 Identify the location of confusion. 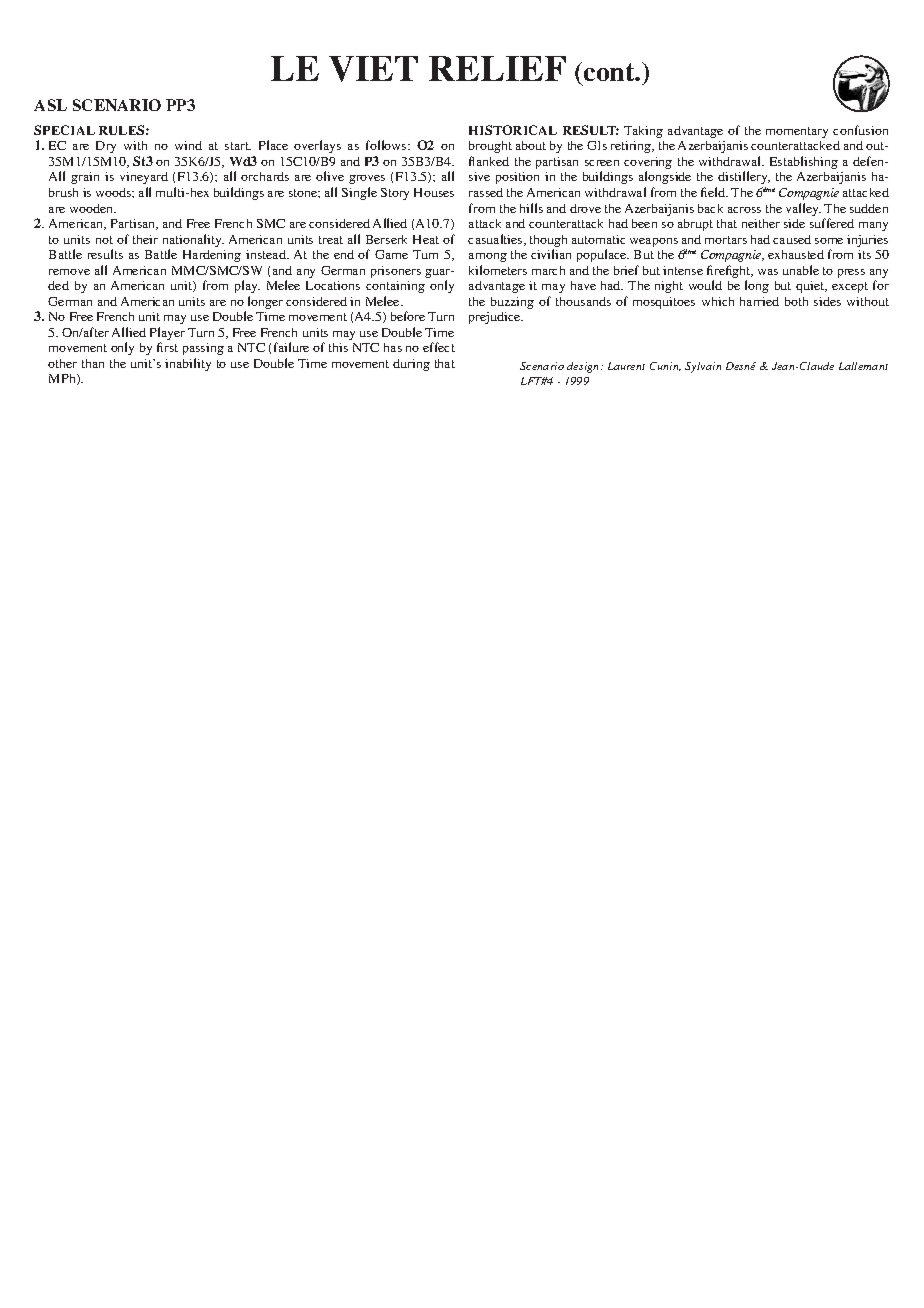
(860, 130).
